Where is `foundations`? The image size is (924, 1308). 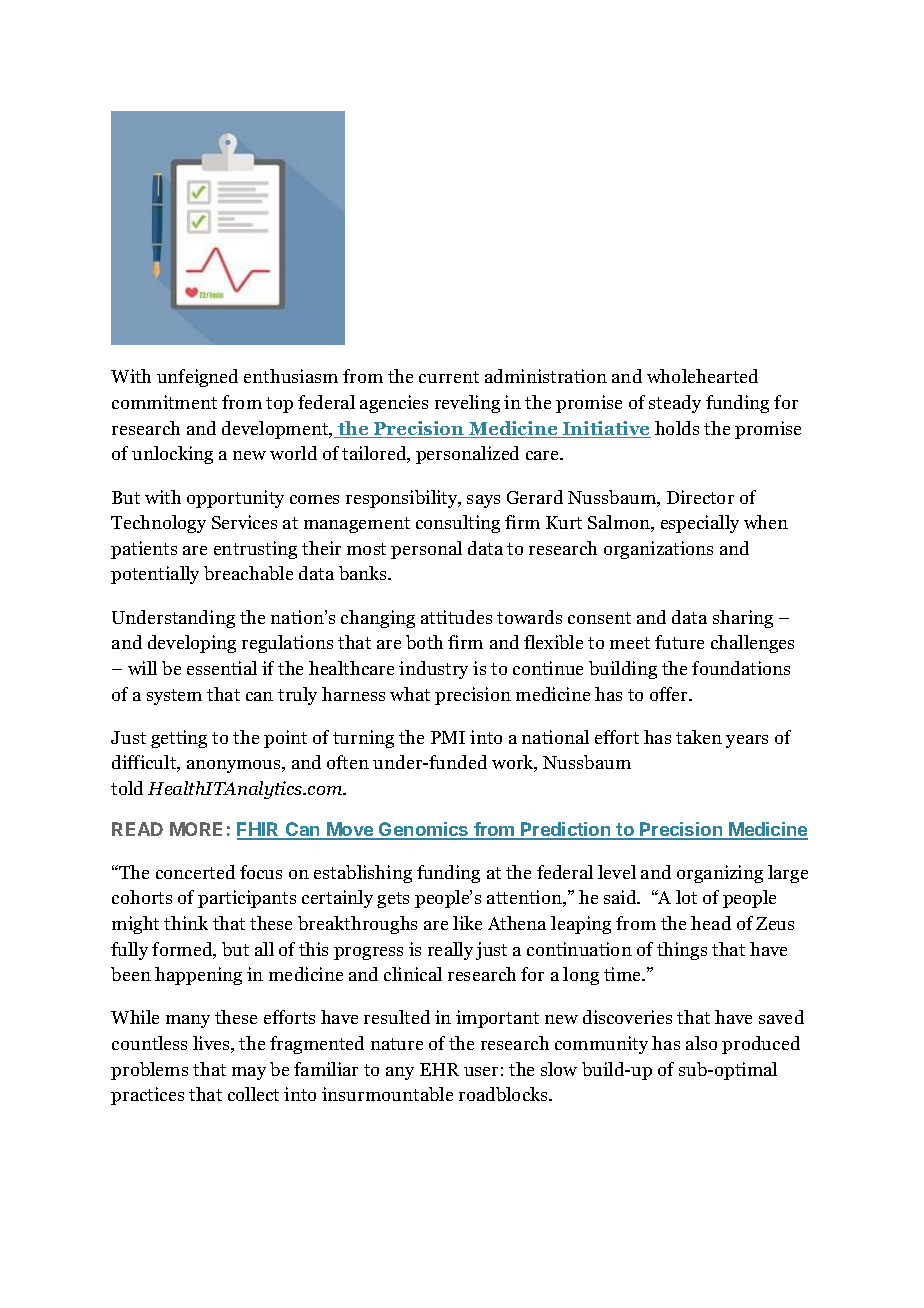
foundations is located at coordinates (741, 668).
